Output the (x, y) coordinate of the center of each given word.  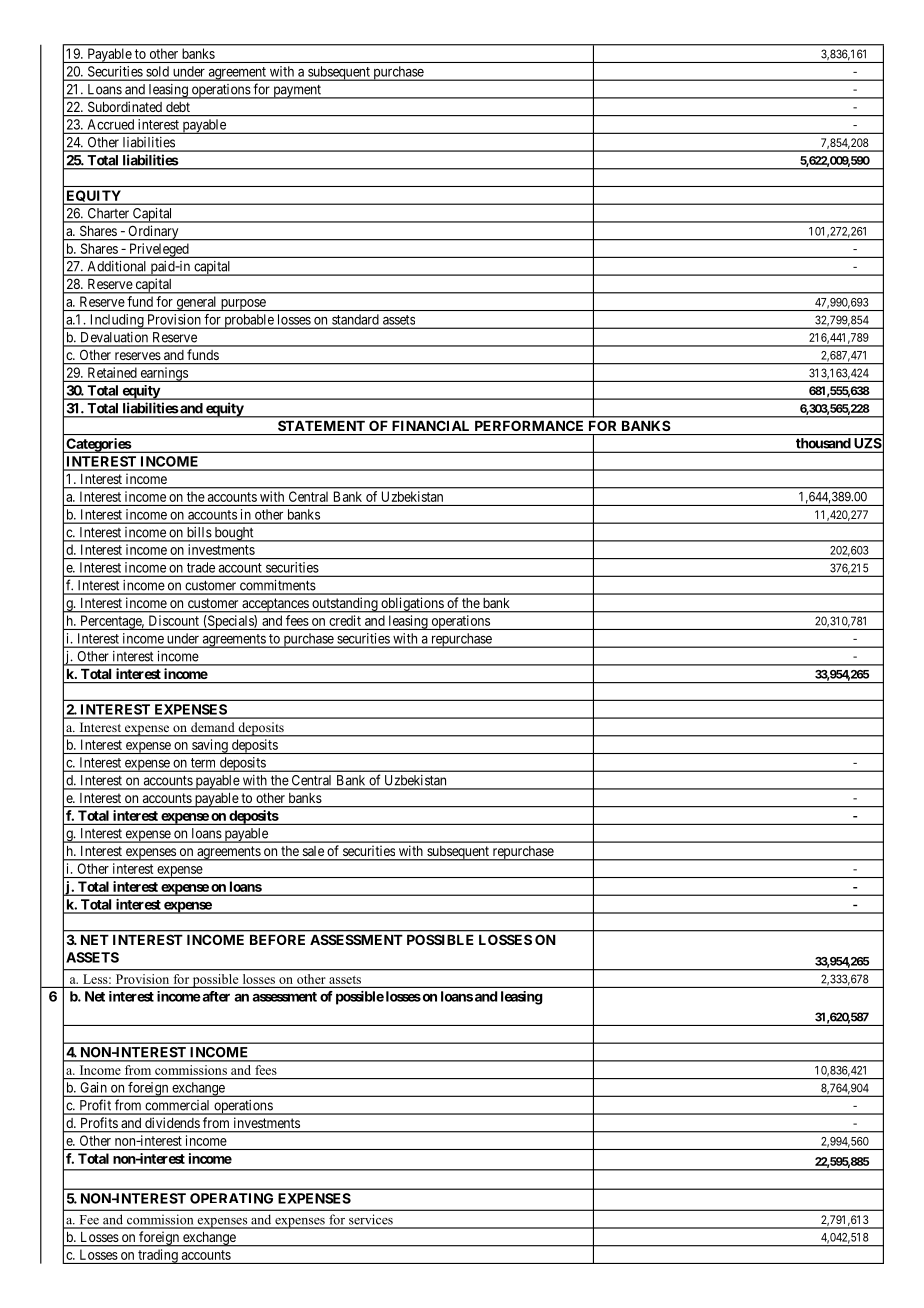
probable (249, 321)
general (196, 303)
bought (234, 534)
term (203, 763)
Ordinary (153, 233)
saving (210, 746)
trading (158, 1256)
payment (297, 92)
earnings (164, 374)
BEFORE (277, 939)
